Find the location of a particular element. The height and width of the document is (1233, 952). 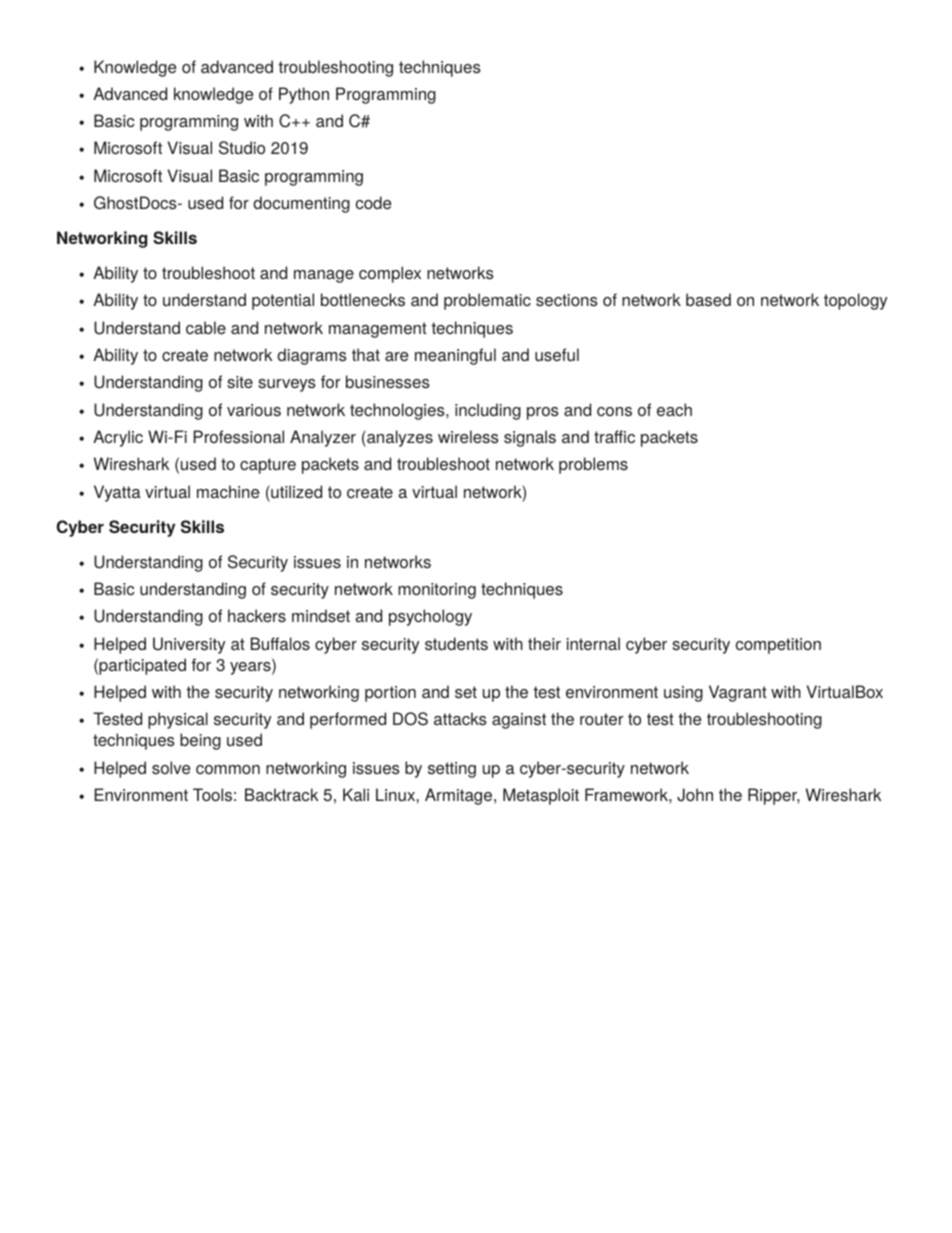

setting is located at coordinates (452, 770).
